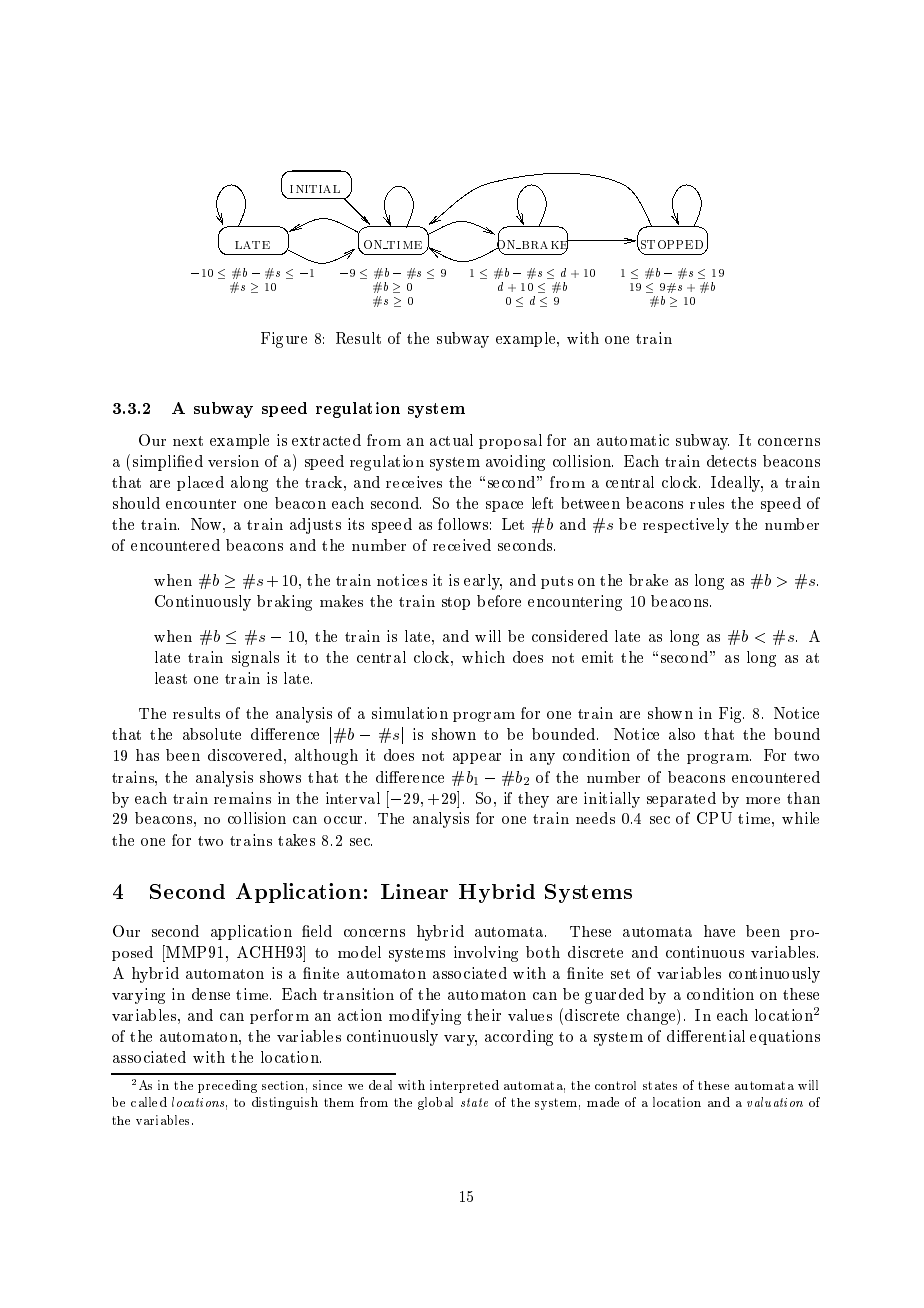 The height and width of the screenshot is (1308, 924). What do you see at coordinates (686, 525) in the screenshot?
I see `respectively` at bounding box center [686, 525].
